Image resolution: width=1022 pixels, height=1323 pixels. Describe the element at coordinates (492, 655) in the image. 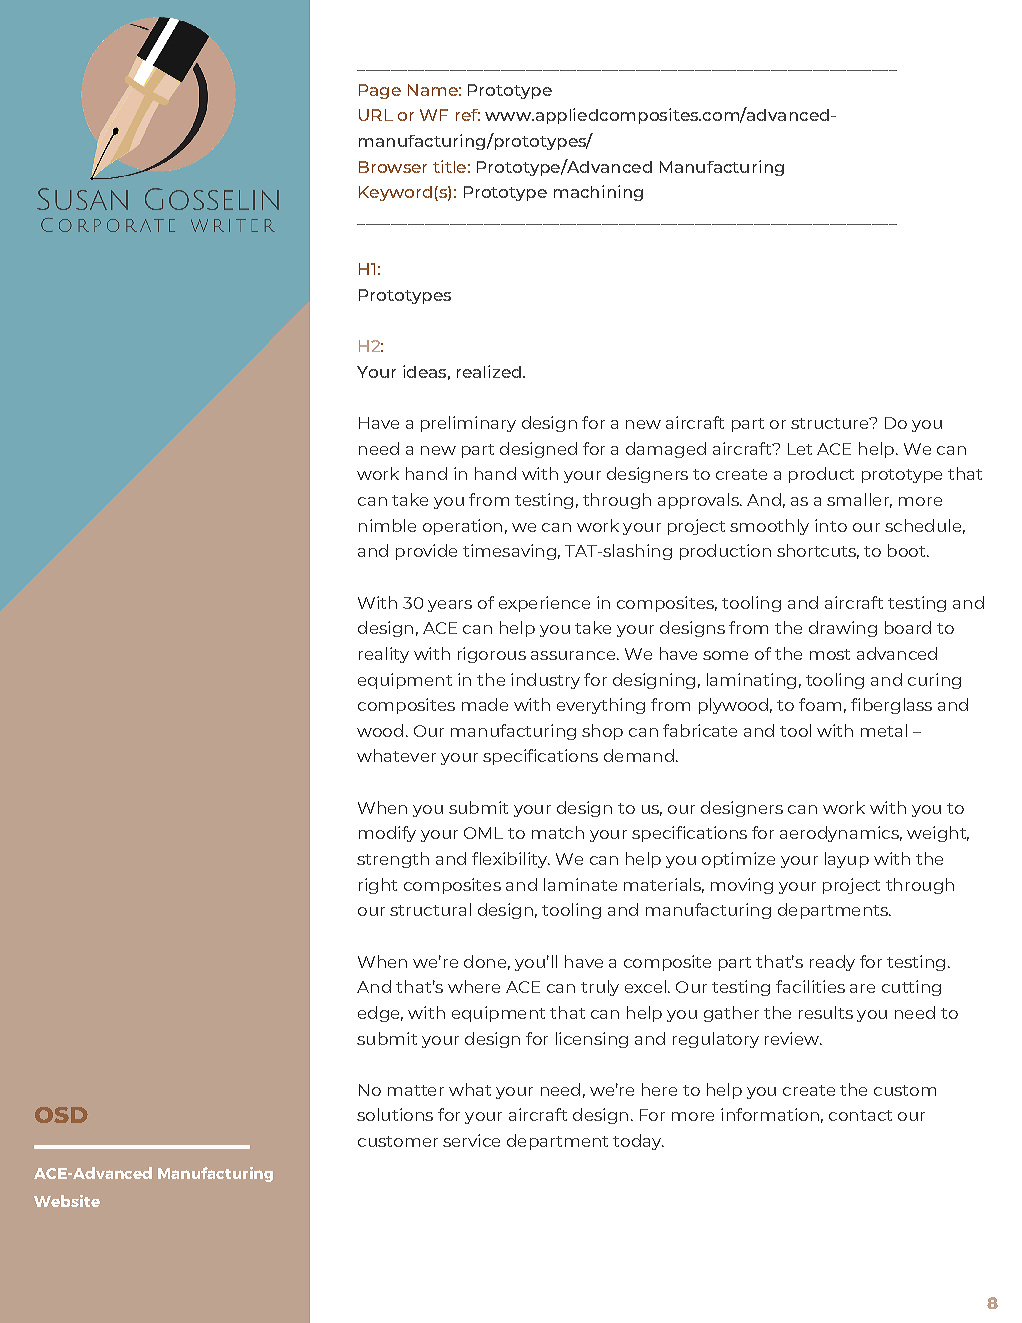

I see `rigorous` at that location.
